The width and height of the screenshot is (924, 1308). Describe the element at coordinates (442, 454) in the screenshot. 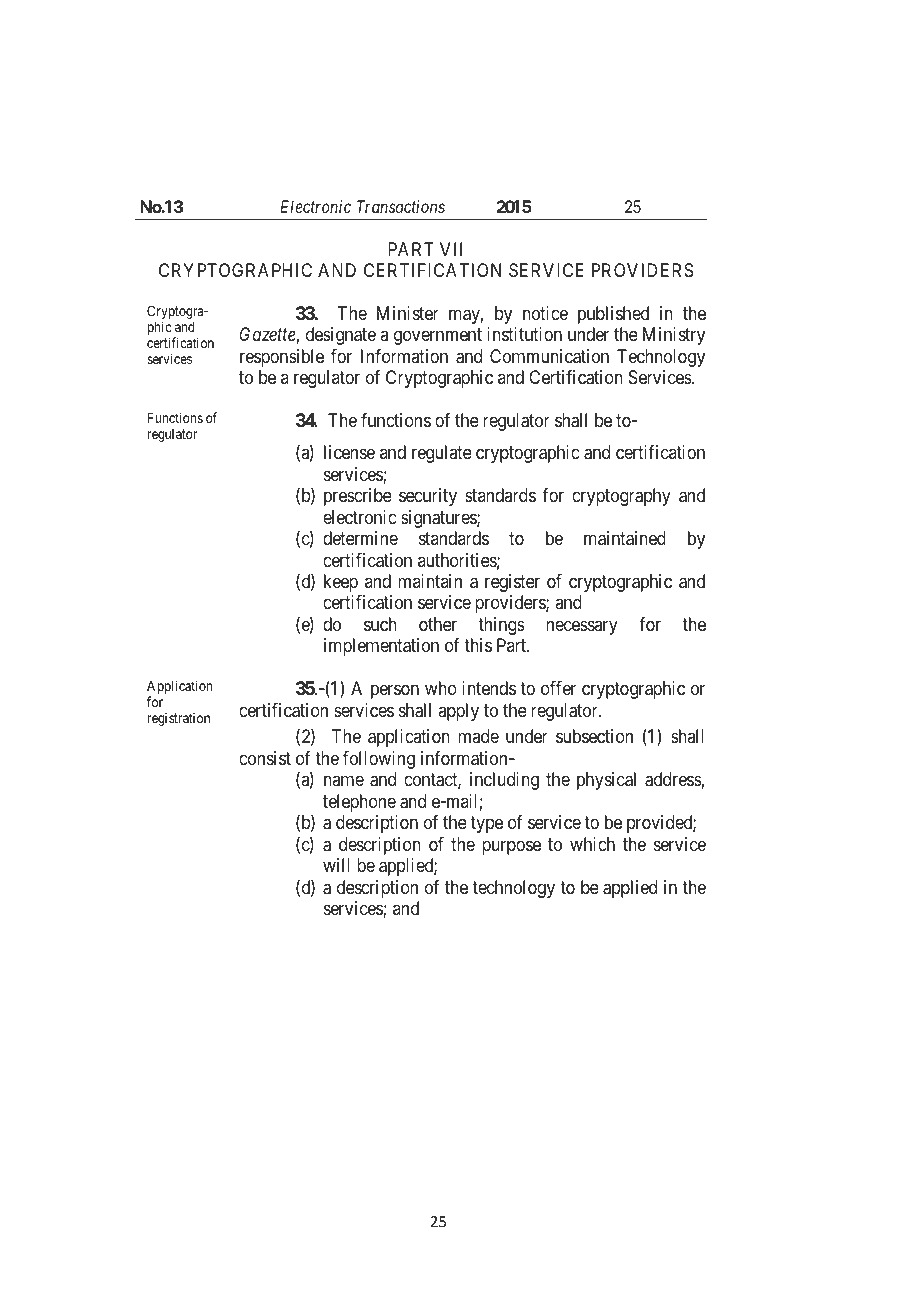

I see `regulate` at that location.
